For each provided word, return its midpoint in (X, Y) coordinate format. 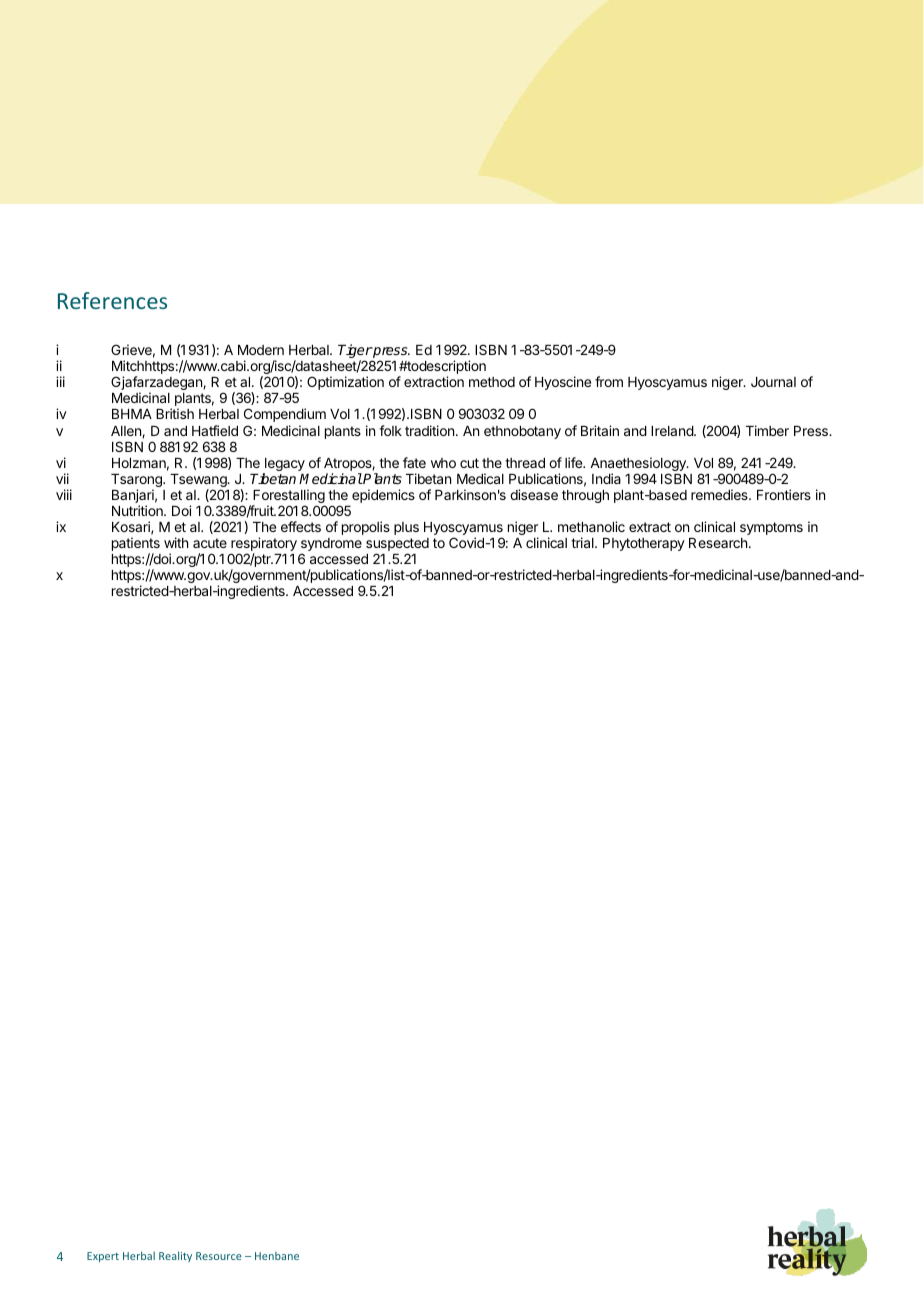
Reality (175, 1256)
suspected (397, 546)
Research (718, 543)
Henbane (277, 1256)
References (112, 300)
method (492, 382)
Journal (773, 382)
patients (136, 545)
